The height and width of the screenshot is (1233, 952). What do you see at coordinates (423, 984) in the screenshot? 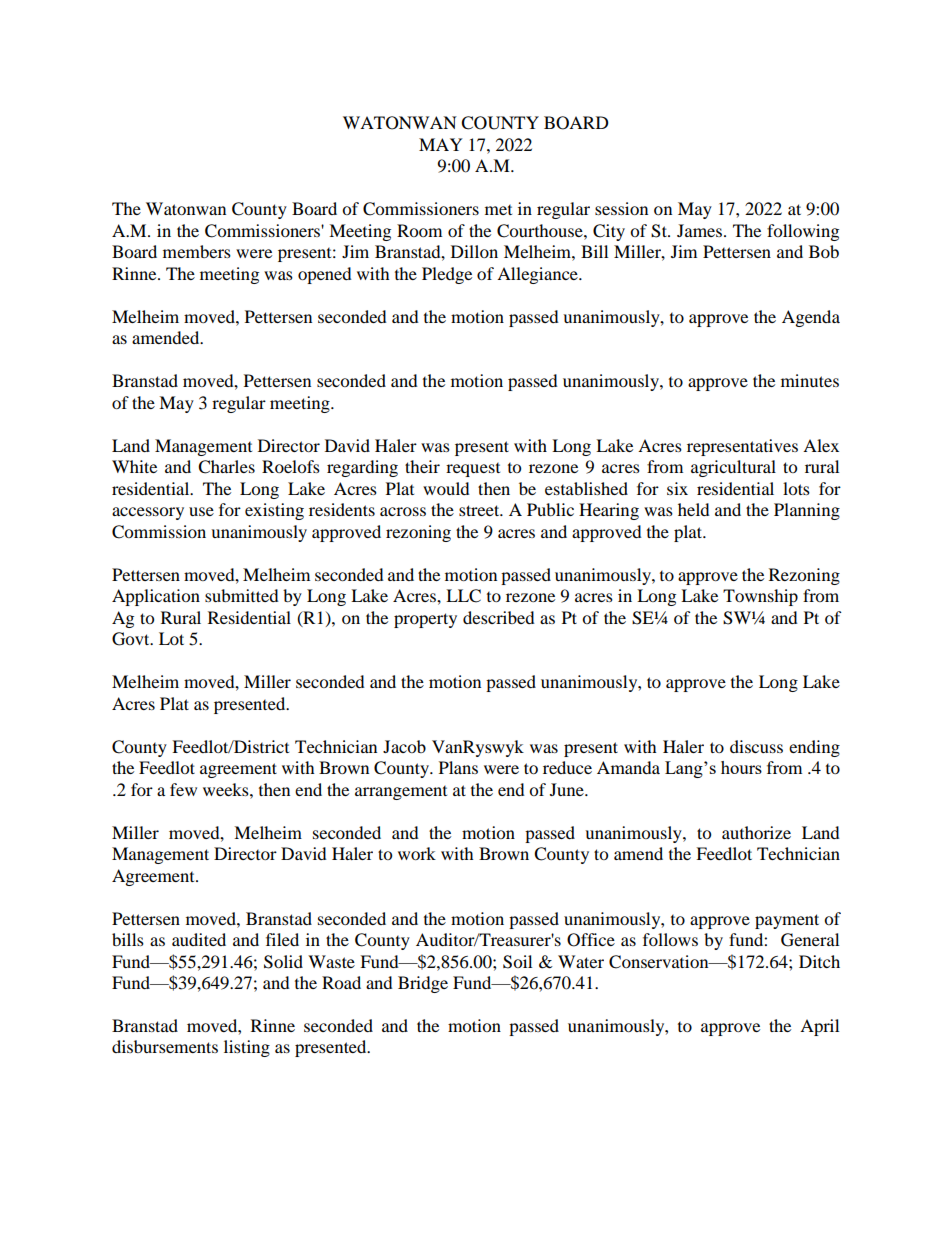
I see `Bridge` at bounding box center [423, 984].
